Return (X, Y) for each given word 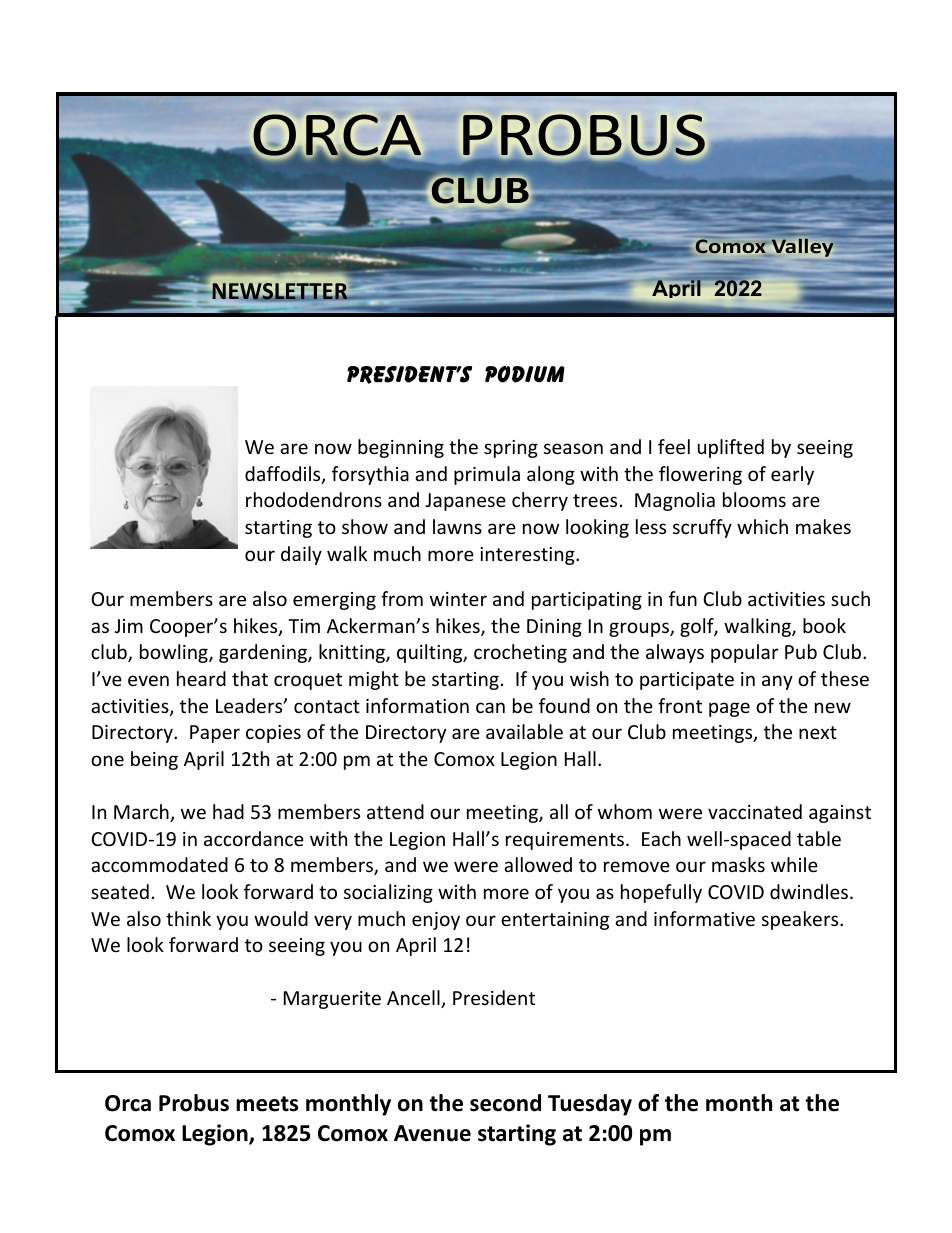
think (188, 918)
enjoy (436, 921)
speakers (801, 920)
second (505, 1103)
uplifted (731, 448)
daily (301, 555)
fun (683, 598)
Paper (215, 734)
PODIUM (525, 374)
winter (458, 599)
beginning (401, 448)
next (818, 732)
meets (267, 1104)
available (524, 731)
